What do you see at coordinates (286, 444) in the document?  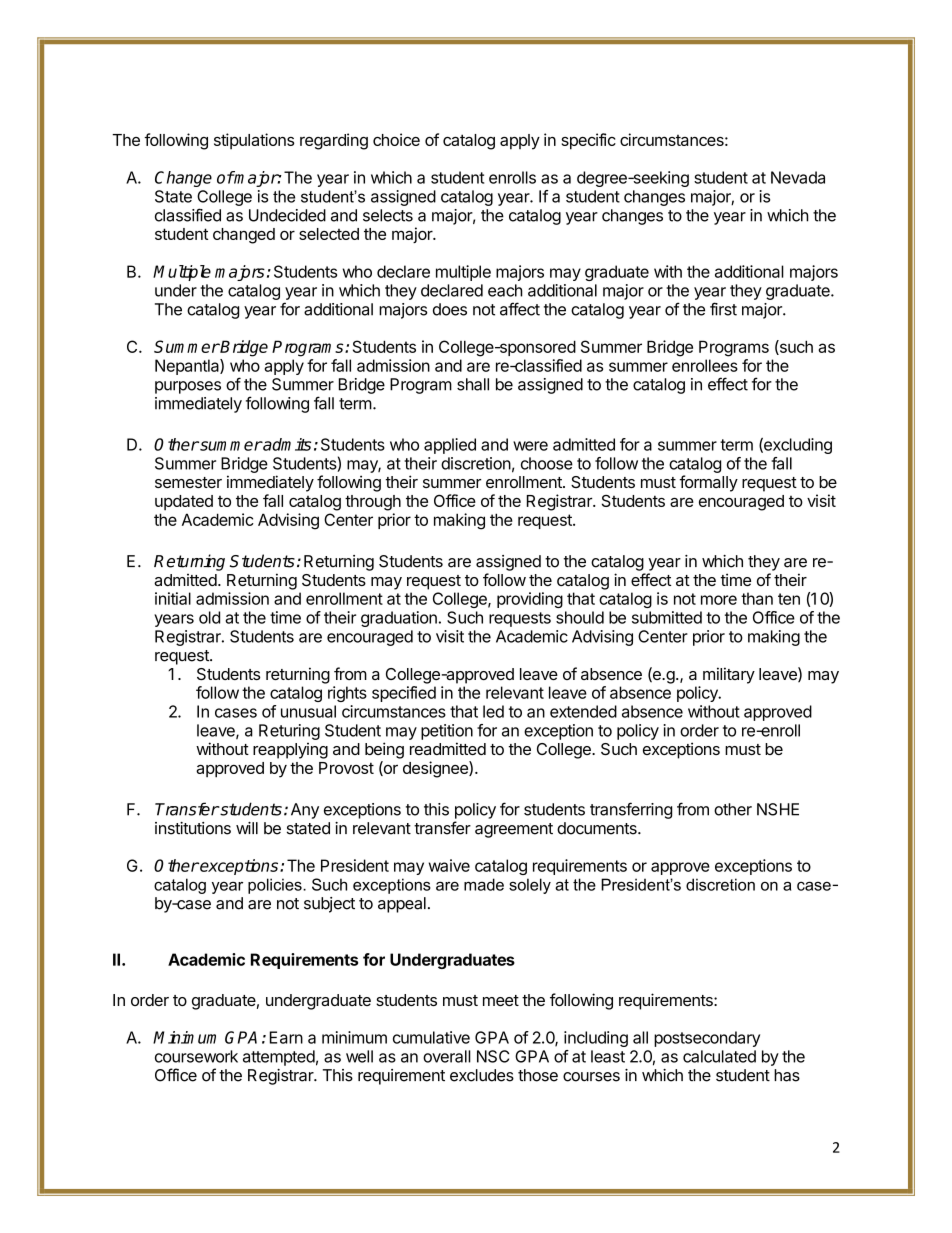 I see `admits` at bounding box center [286, 444].
